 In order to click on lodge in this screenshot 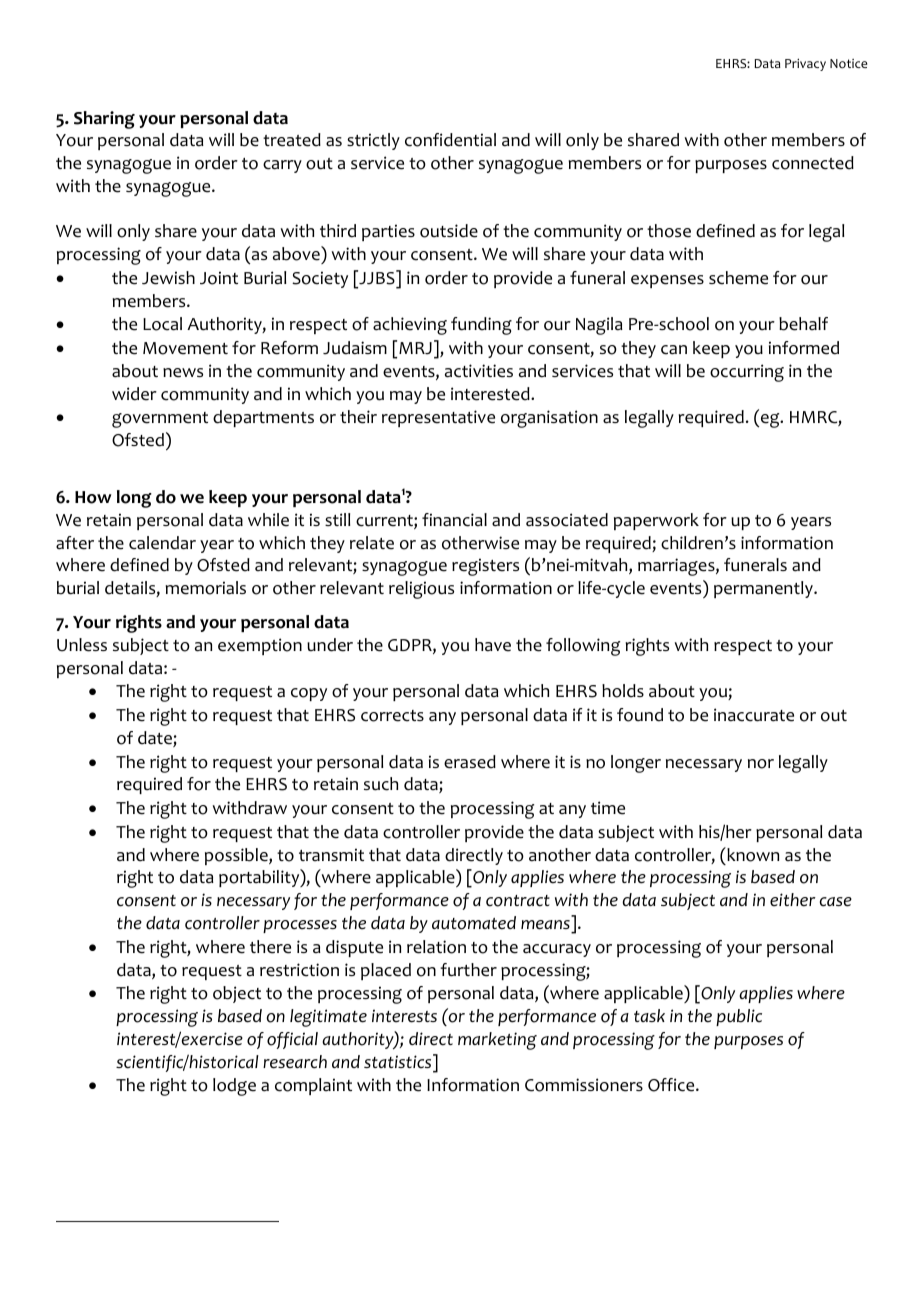, I will do `click(234, 1087)`.
